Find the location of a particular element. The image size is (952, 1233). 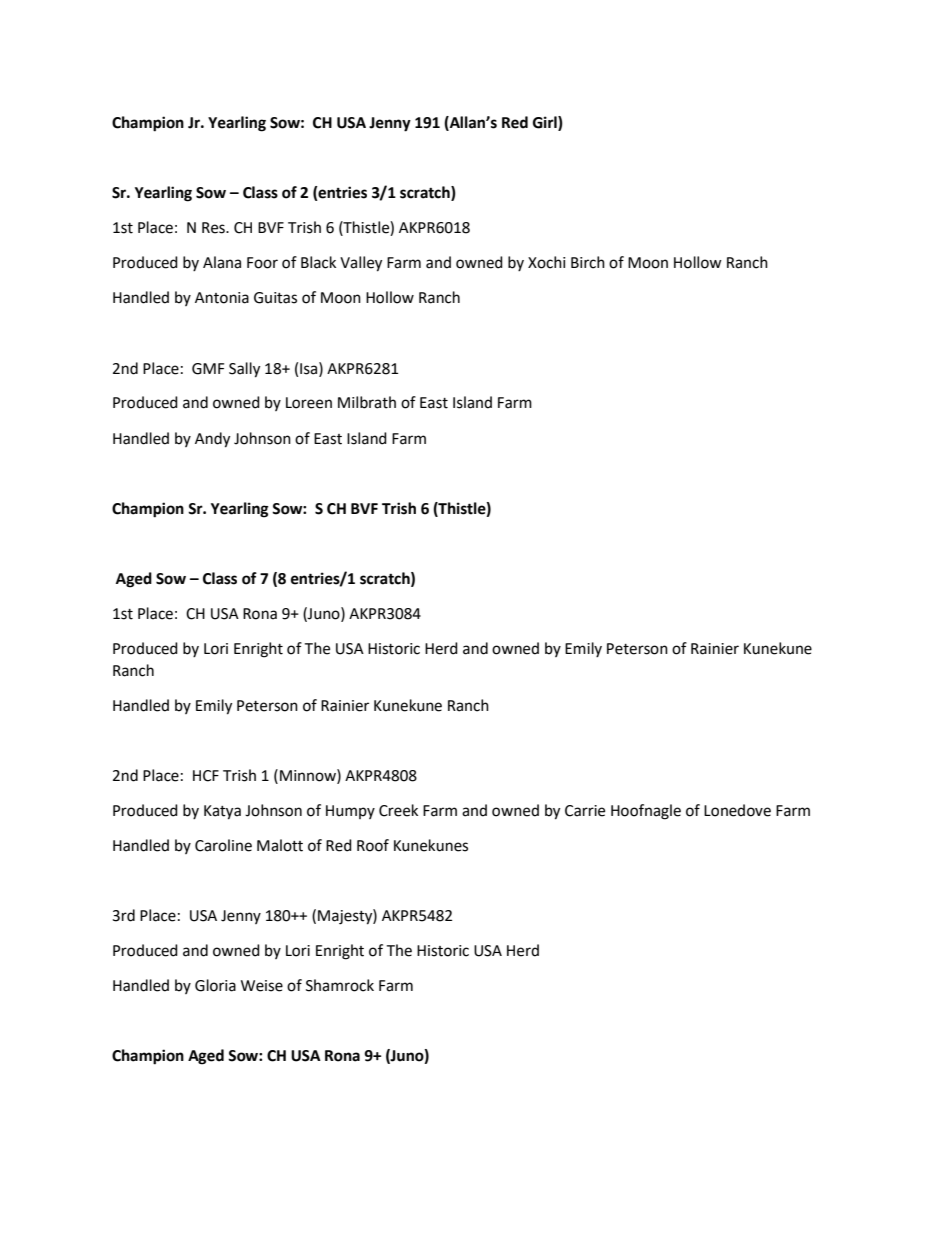

Carrie is located at coordinates (585, 811).
